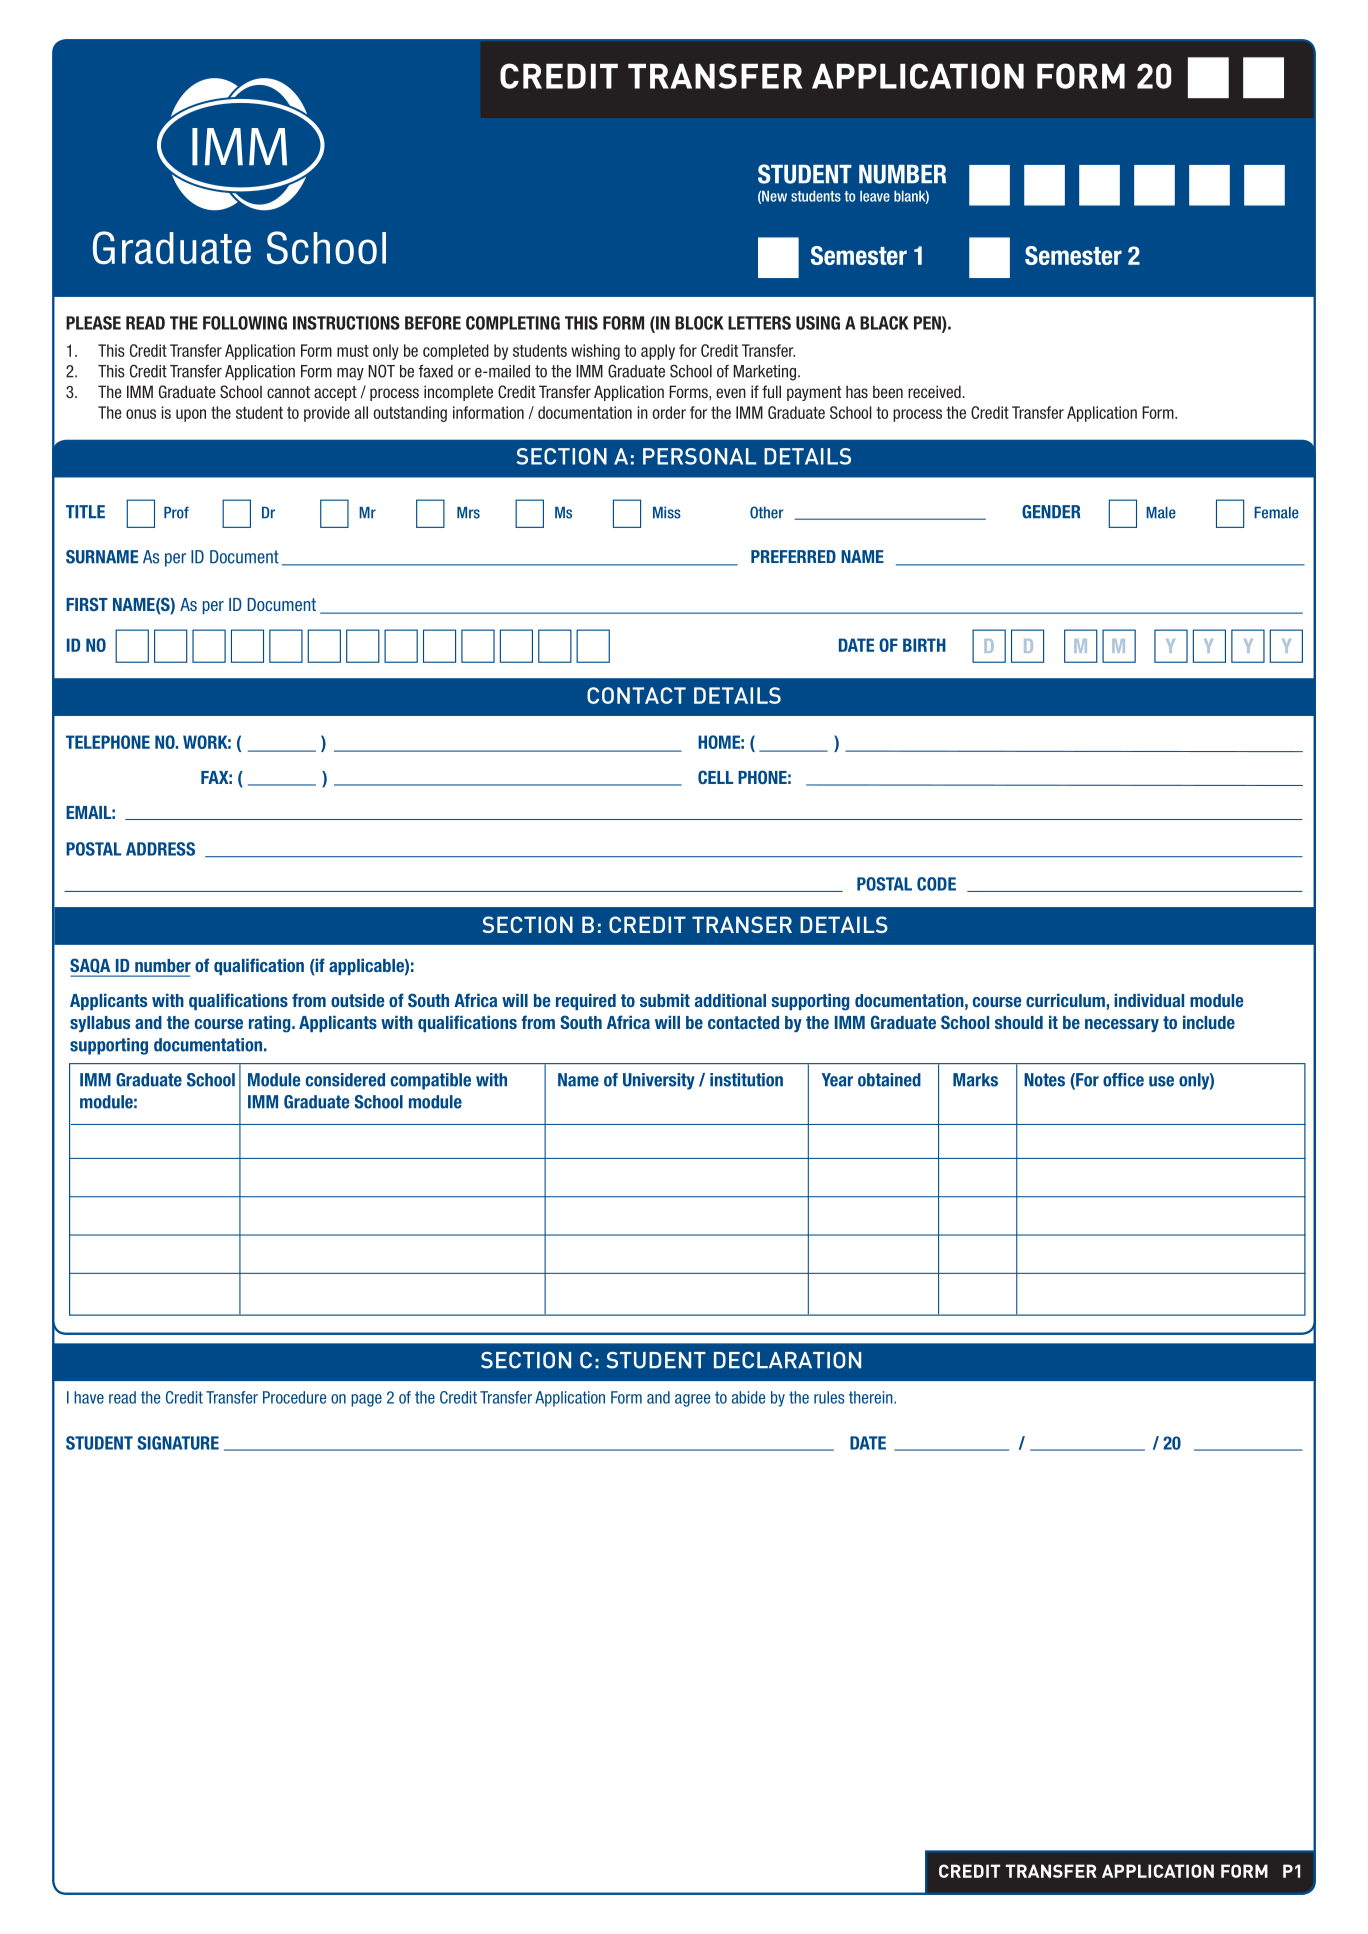 This image has width=1368, height=1934. What do you see at coordinates (875, 196) in the image?
I see `leave` at bounding box center [875, 196].
